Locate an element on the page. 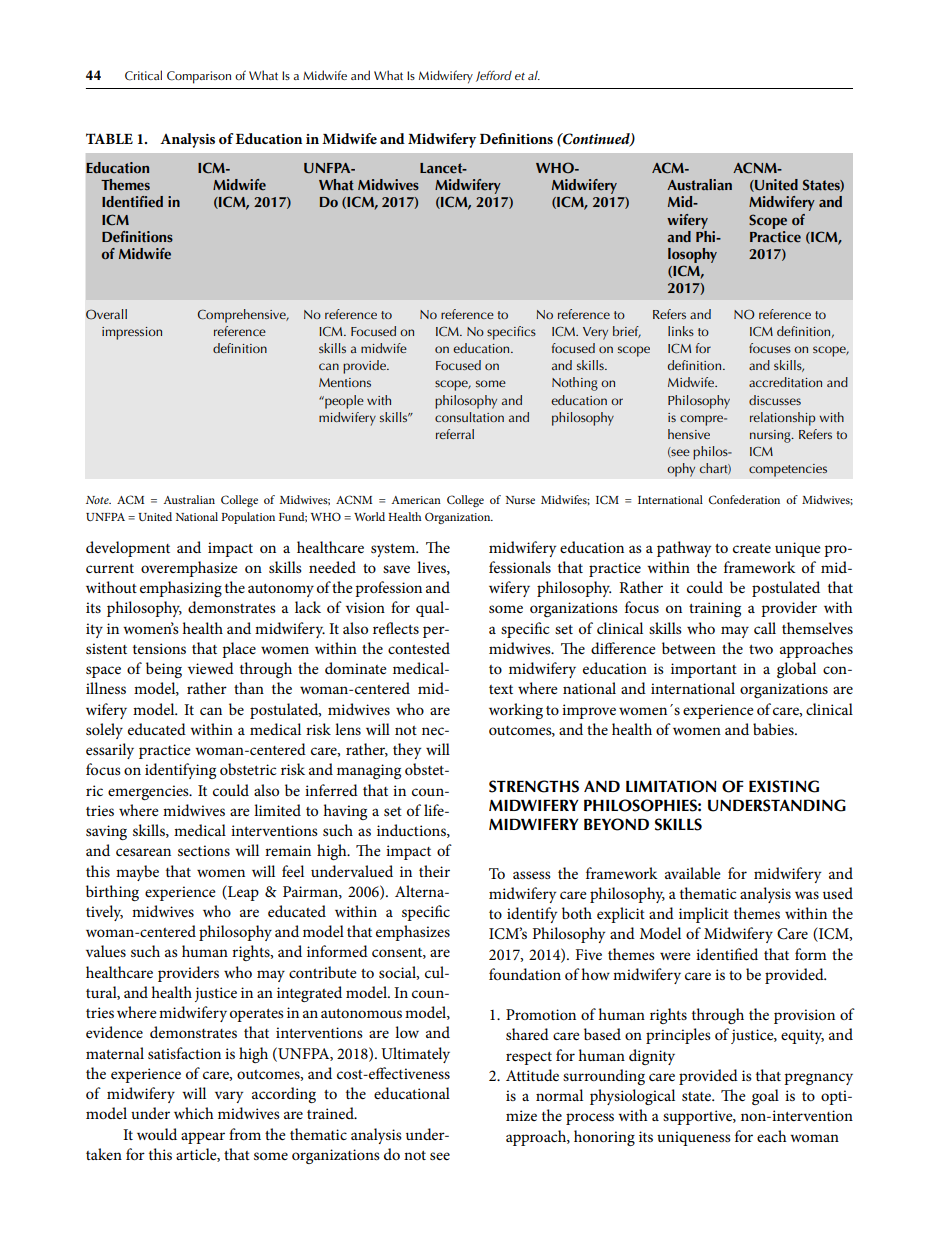  solely is located at coordinates (104, 731).
